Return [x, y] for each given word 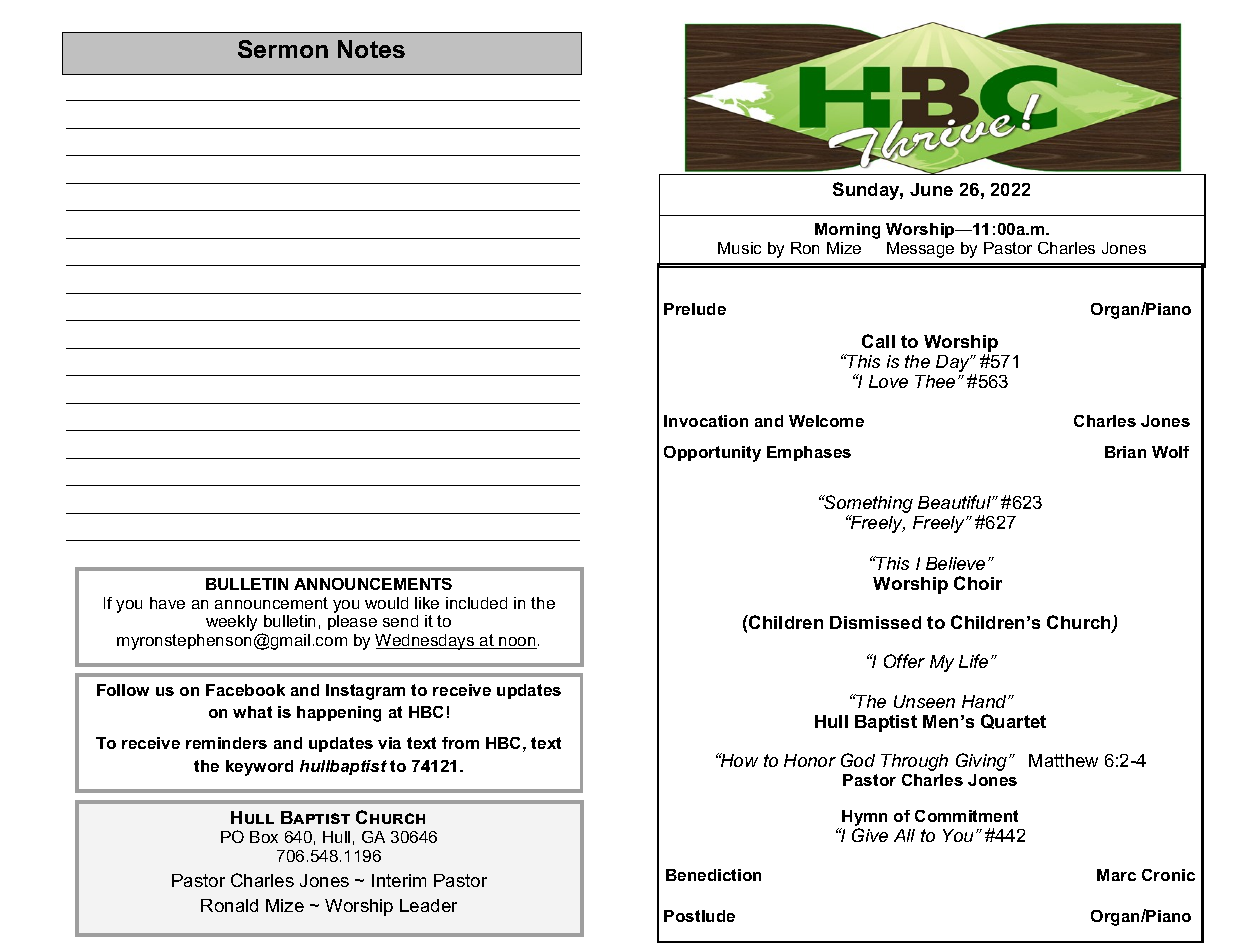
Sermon [283, 49]
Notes [371, 49]
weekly [231, 623]
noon [517, 643]
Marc [1116, 875]
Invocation [706, 421]
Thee [935, 381]
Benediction [713, 875]
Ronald [229, 905]
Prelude [695, 309]
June [931, 189]
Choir [978, 583]
